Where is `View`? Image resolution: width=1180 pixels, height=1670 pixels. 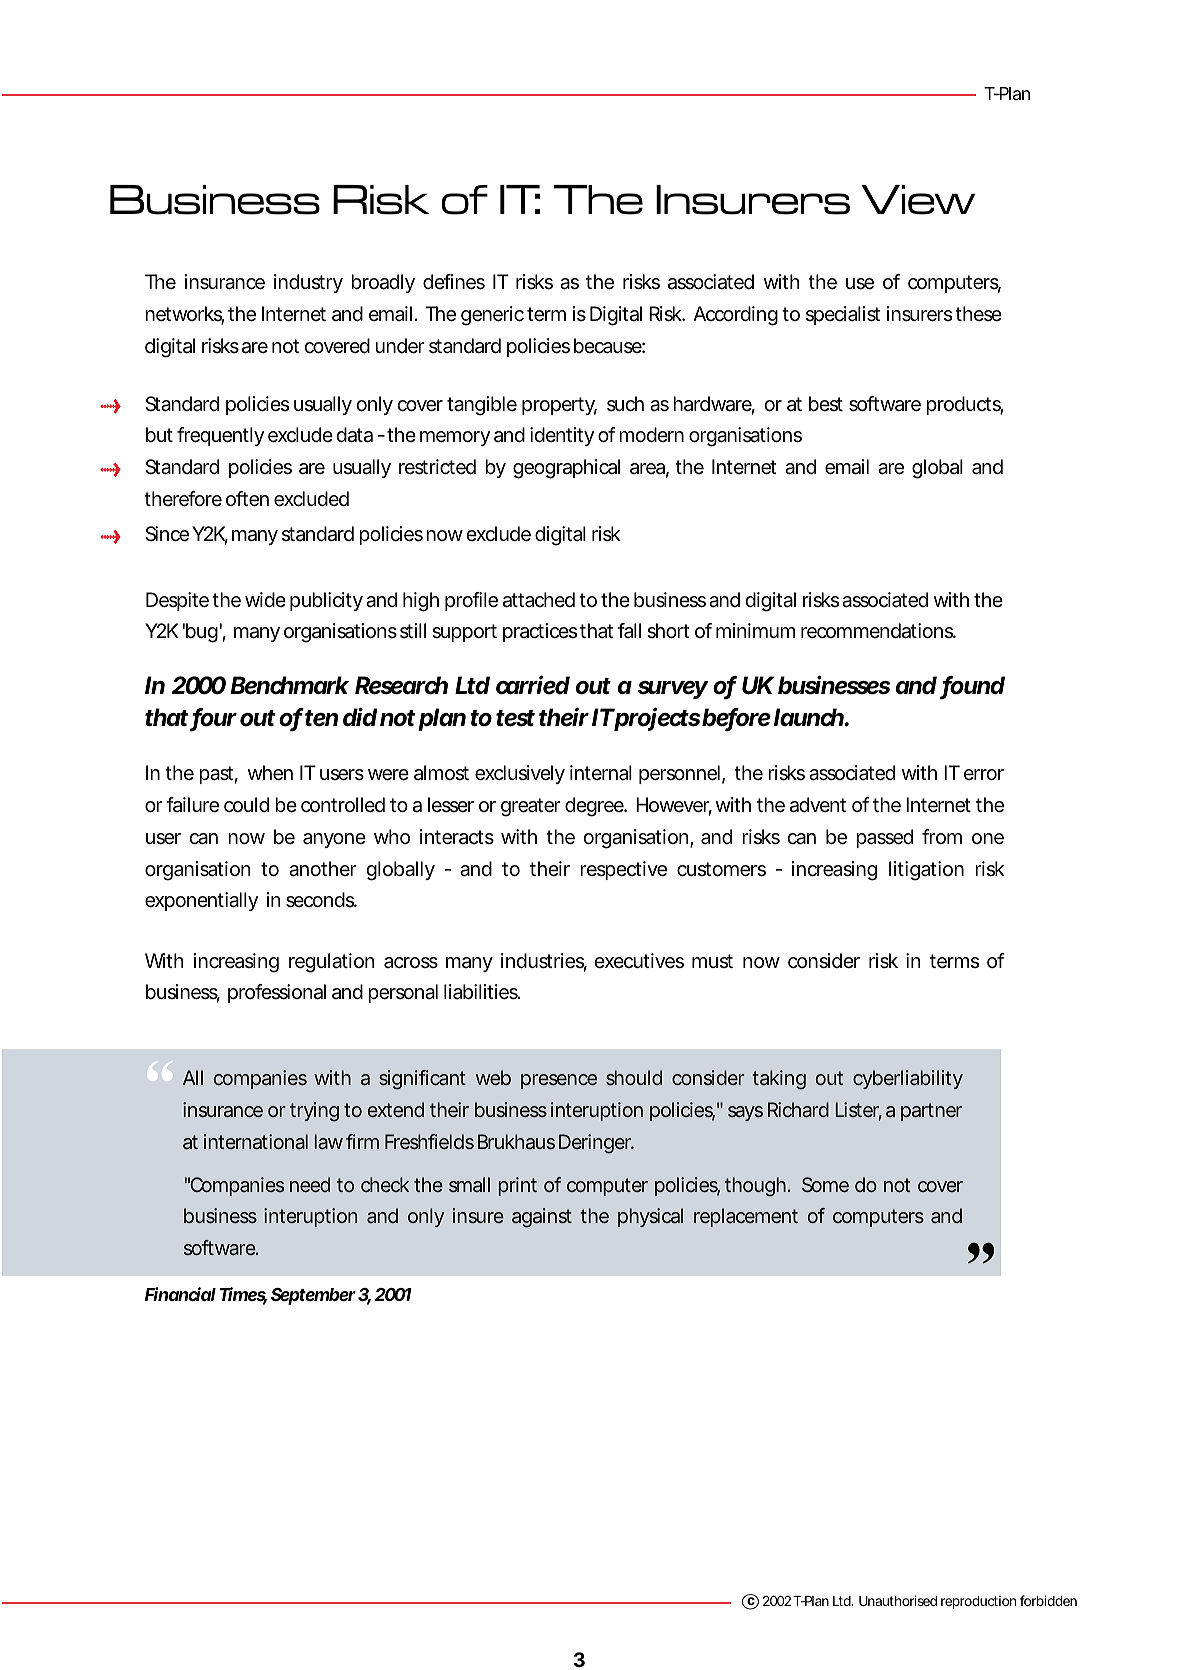
View is located at coordinates (918, 200).
